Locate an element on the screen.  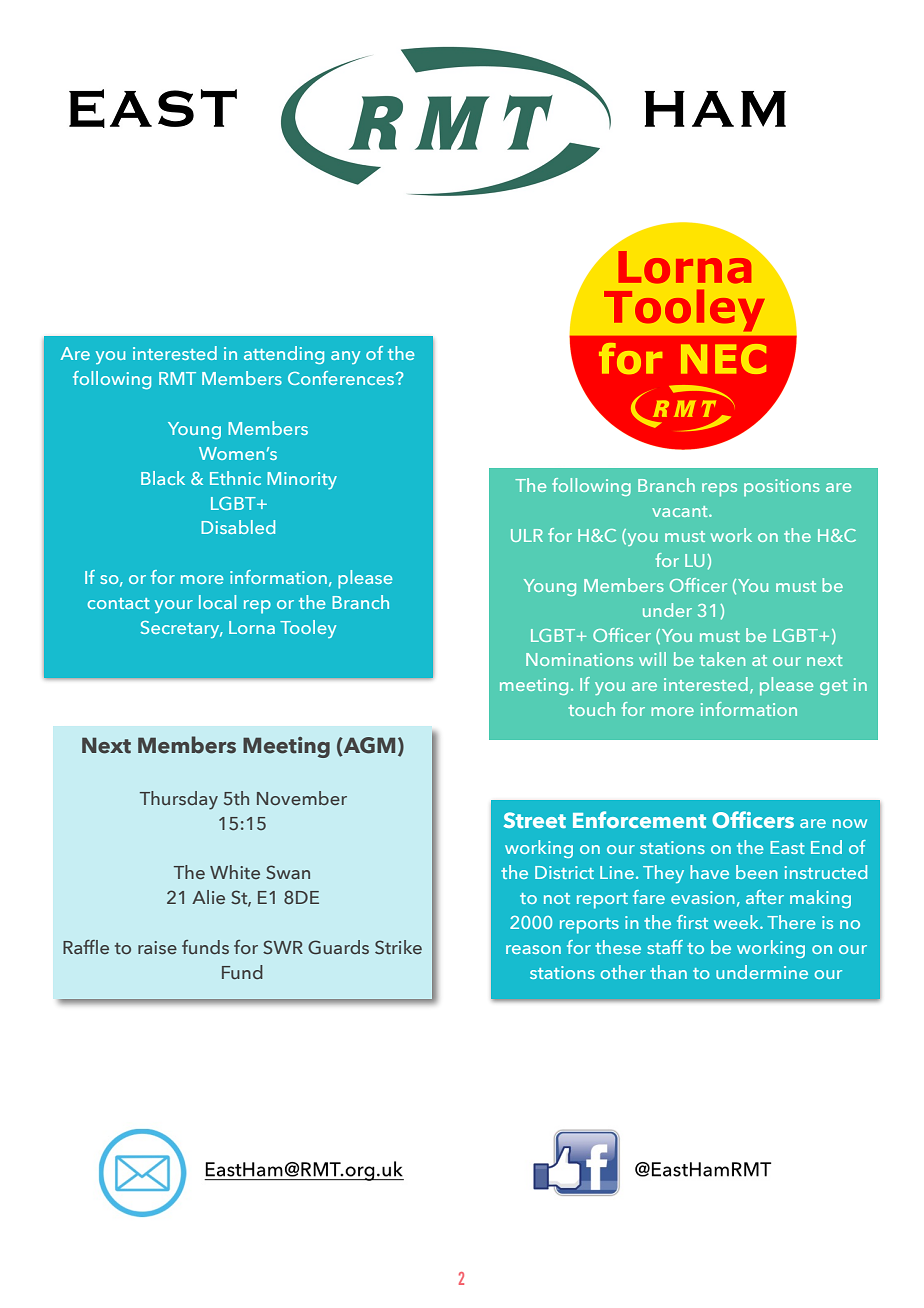
now is located at coordinates (850, 823).
